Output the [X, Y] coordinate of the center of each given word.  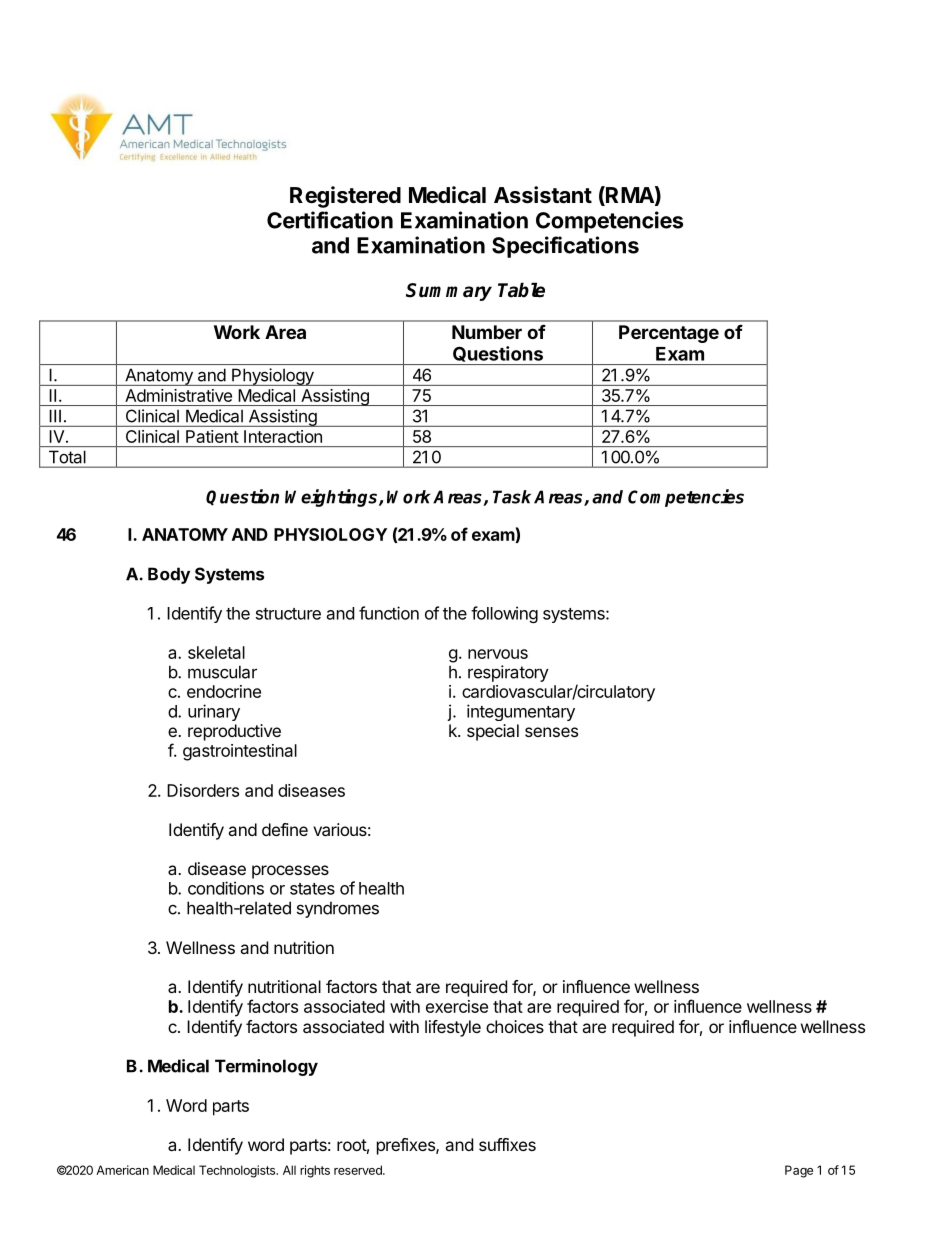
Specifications [565, 247]
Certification [330, 220]
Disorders [203, 790]
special [493, 732]
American [122, 1170]
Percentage [669, 334]
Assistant [543, 195]
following [504, 614]
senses [551, 732]
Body [169, 575]
